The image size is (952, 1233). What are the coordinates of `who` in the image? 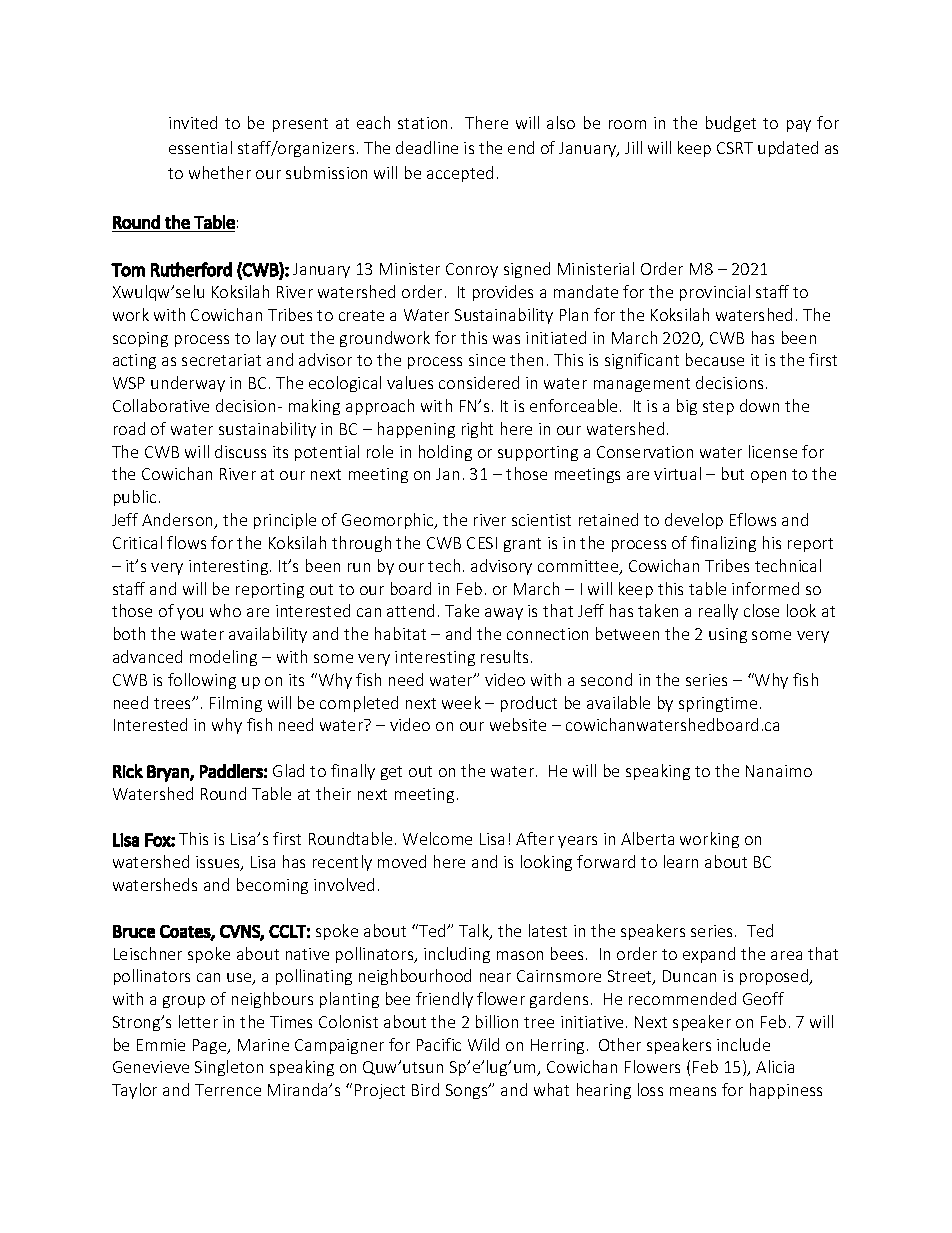 It's located at (225, 610).
